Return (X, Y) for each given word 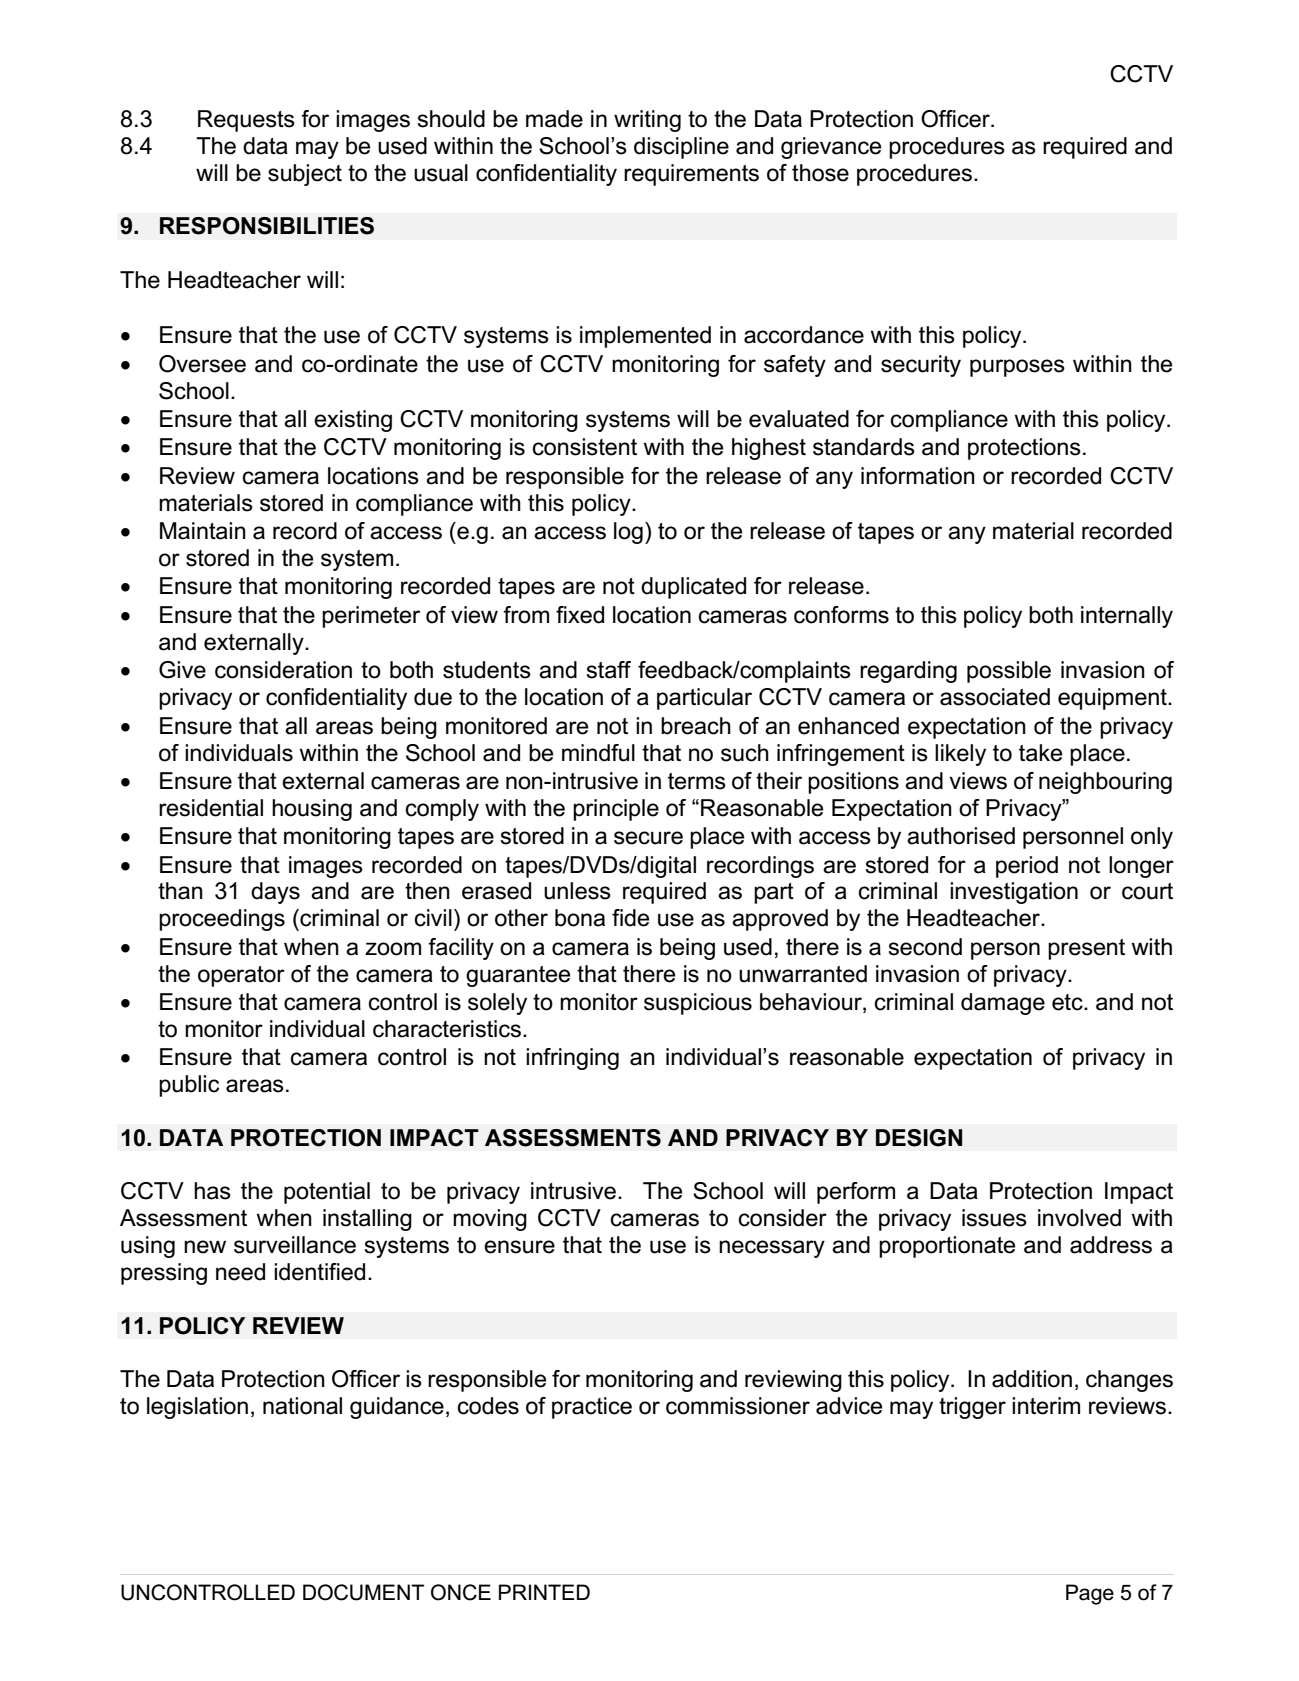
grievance (831, 148)
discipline (681, 148)
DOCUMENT (363, 1592)
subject (305, 175)
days (275, 893)
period (1027, 867)
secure (648, 838)
